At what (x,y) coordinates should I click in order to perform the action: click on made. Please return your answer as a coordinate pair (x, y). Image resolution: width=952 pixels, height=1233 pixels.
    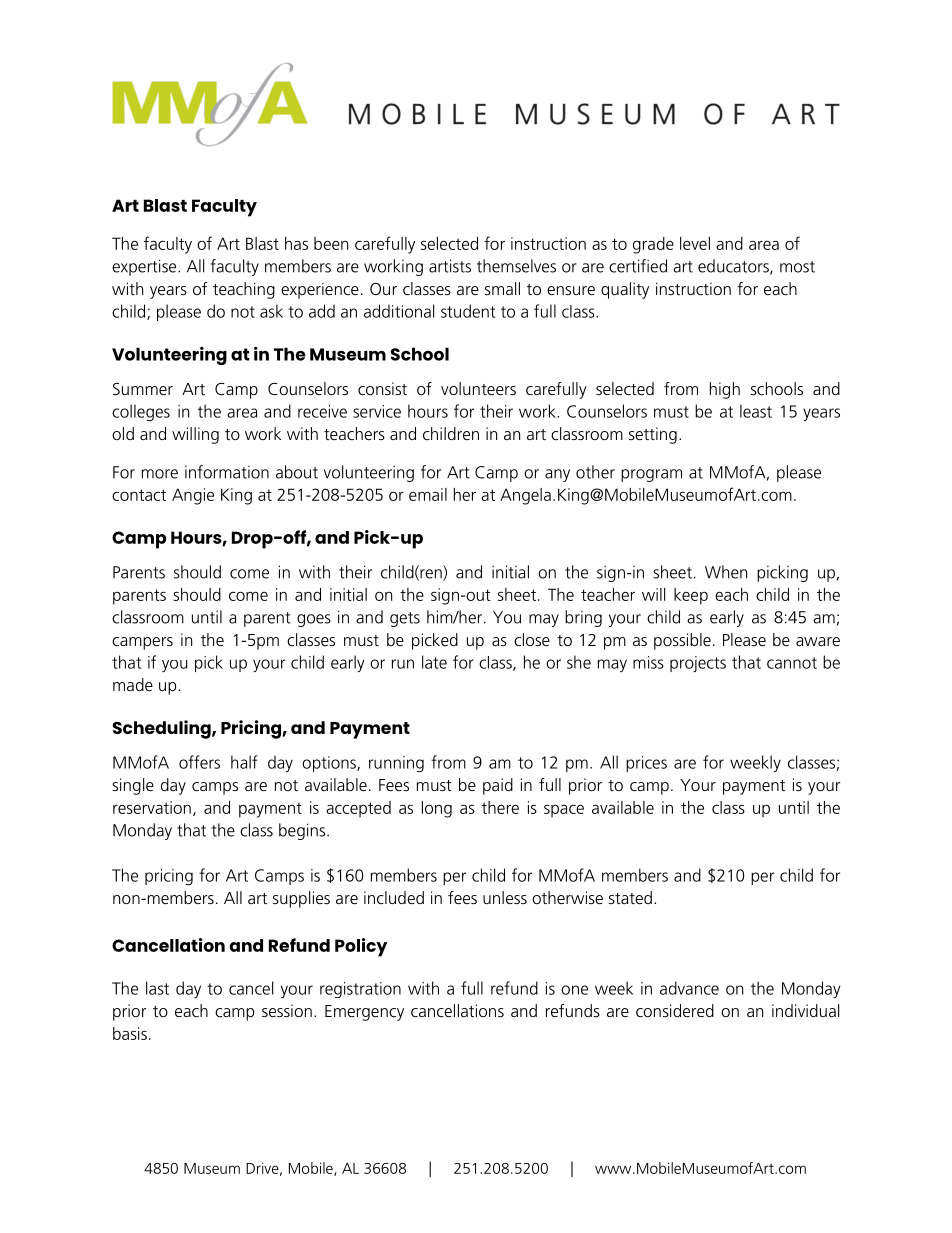
    Looking at the image, I should click on (133, 684).
